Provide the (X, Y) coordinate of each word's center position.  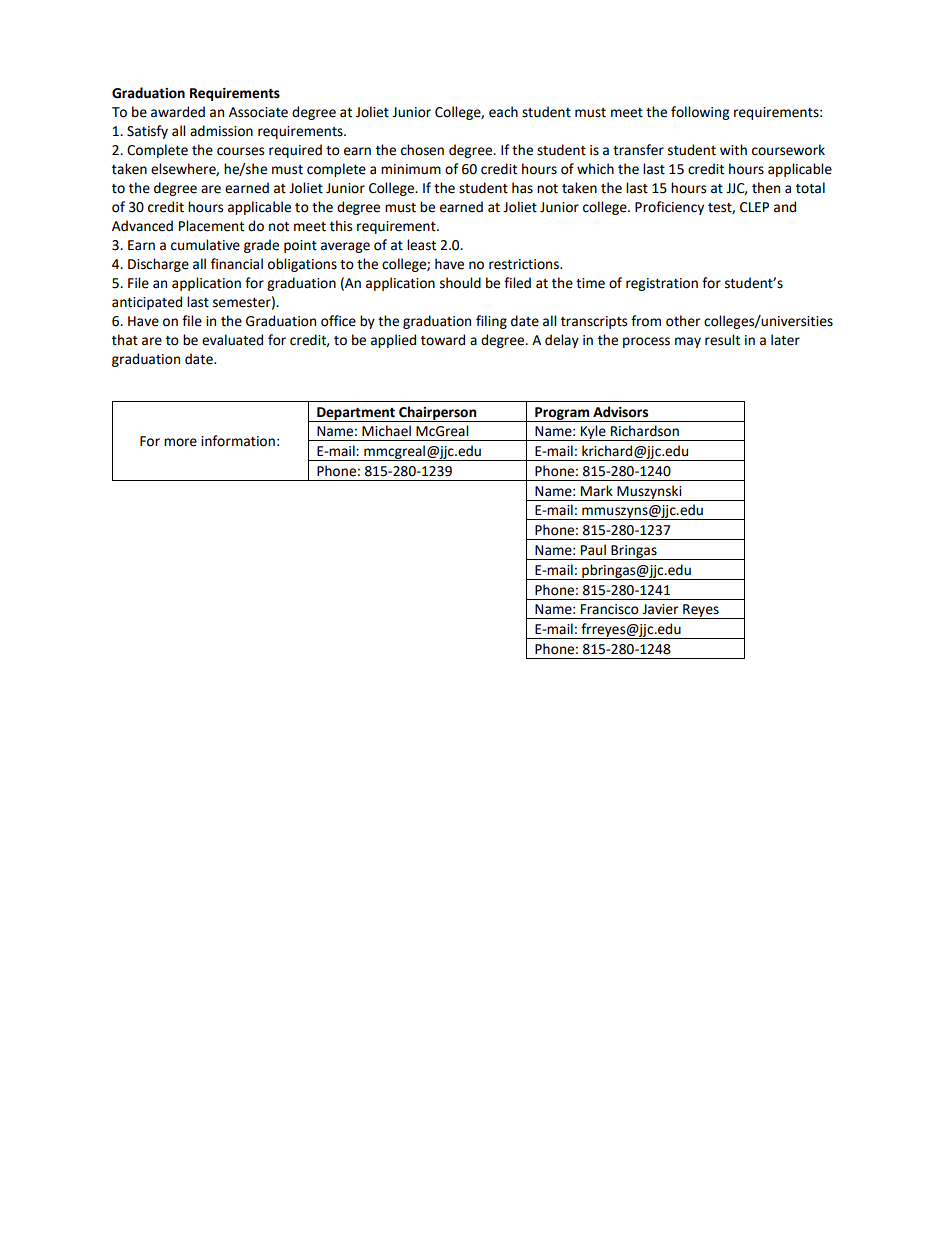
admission (221, 131)
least (421, 245)
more (180, 442)
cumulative (205, 245)
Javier (660, 609)
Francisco (610, 609)
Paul (593, 550)
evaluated (232, 340)
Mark (597, 491)
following (700, 113)
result (722, 340)
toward (443, 340)
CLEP (754, 207)
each (503, 112)
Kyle (593, 433)
